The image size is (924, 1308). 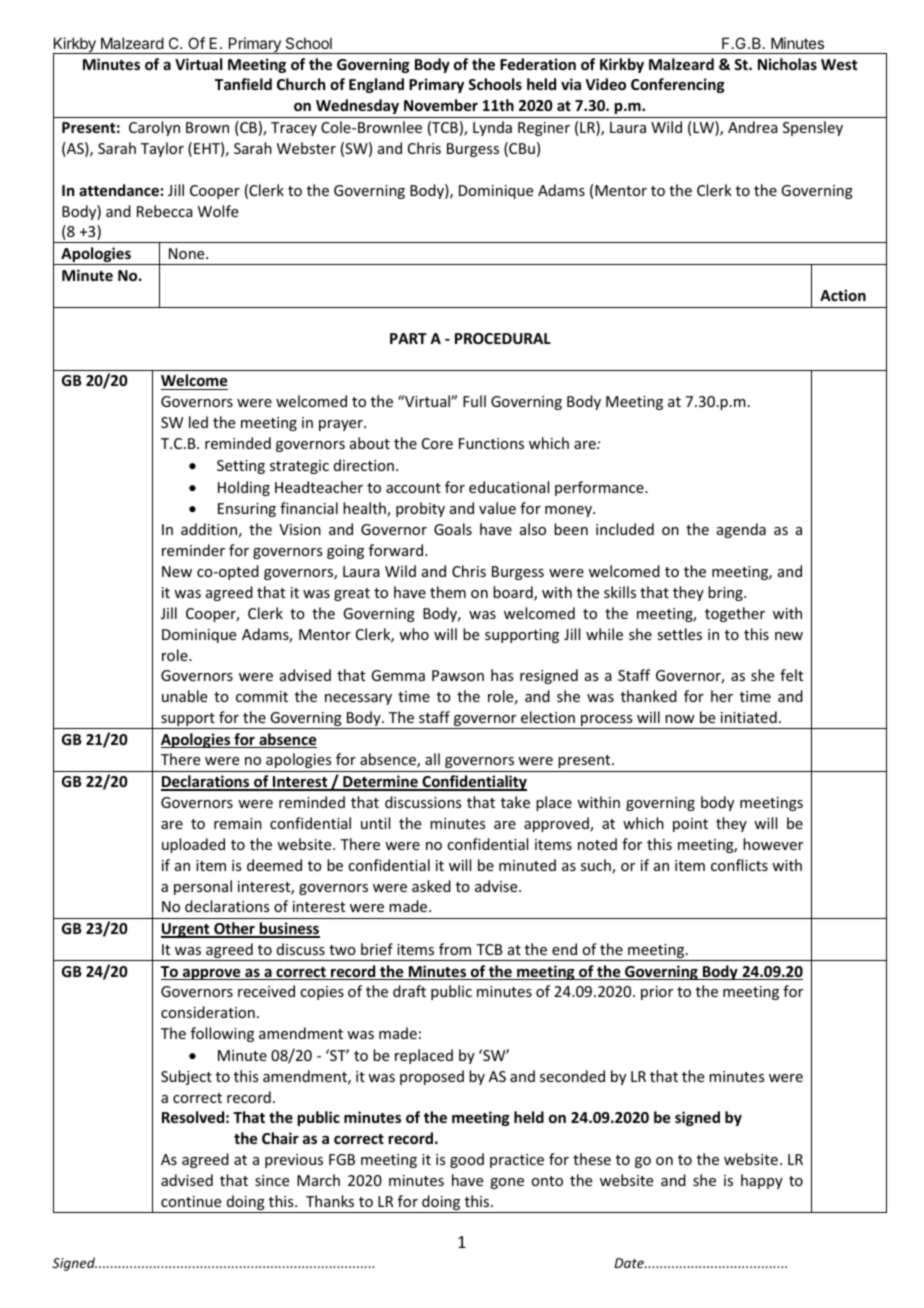 What do you see at coordinates (753, 127) in the screenshot?
I see `Andrea` at bounding box center [753, 127].
